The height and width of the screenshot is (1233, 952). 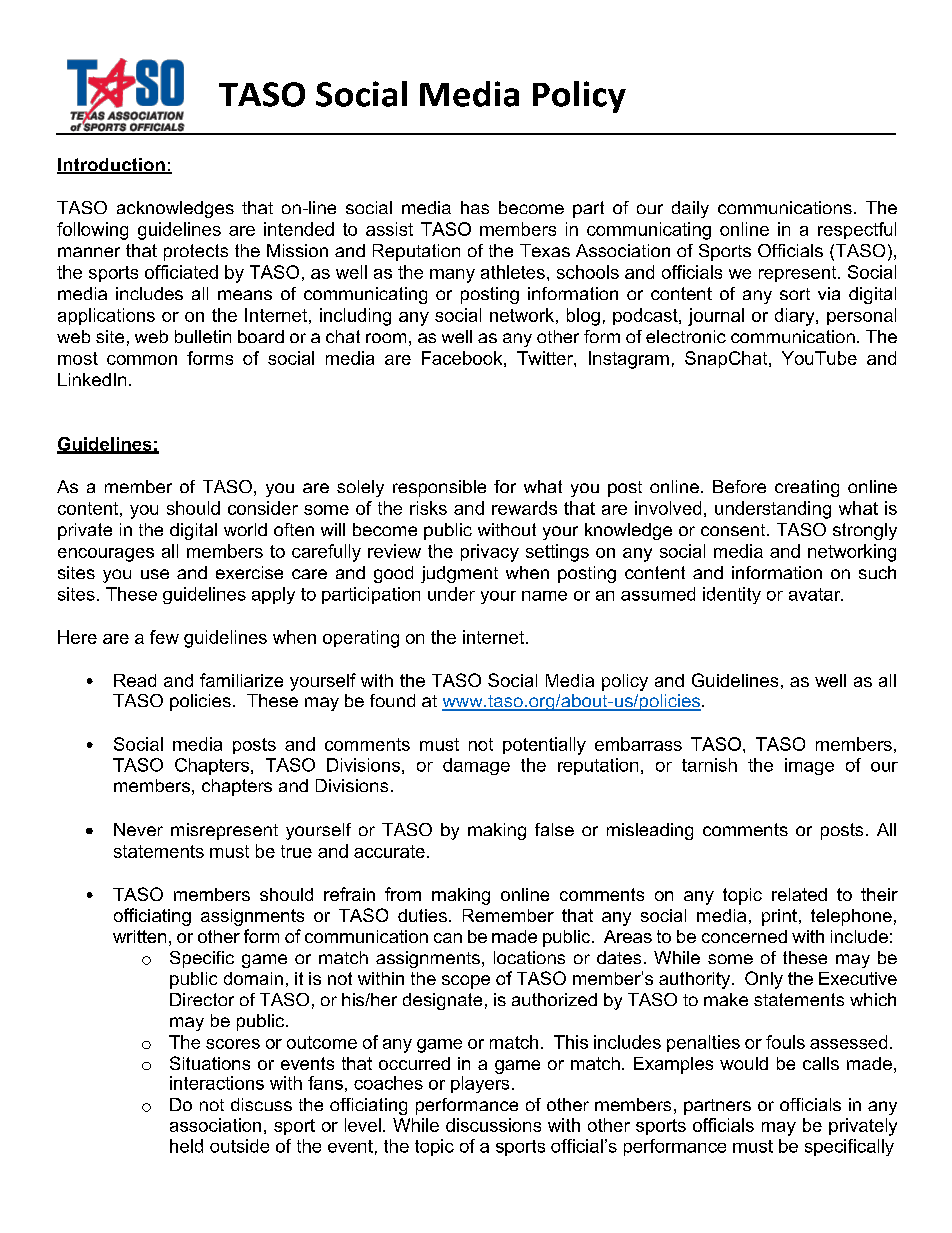 What do you see at coordinates (816, 594) in the screenshot?
I see `avatar` at bounding box center [816, 594].
